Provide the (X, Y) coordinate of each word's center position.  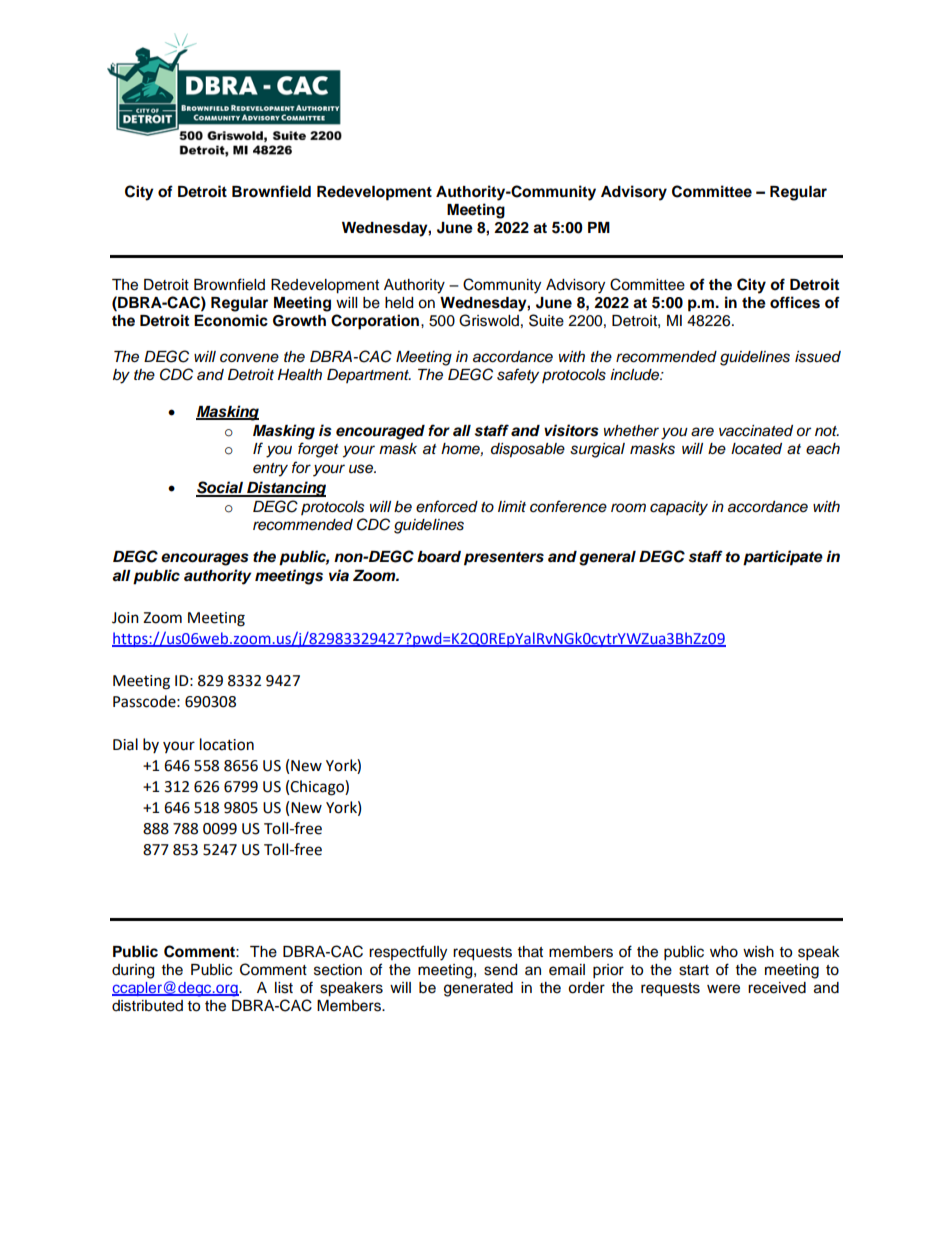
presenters (504, 559)
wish (758, 952)
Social (221, 488)
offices (795, 302)
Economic (231, 320)
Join (125, 618)
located (756, 448)
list (284, 988)
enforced (447, 506)
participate (783, 558)
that (530, 951)
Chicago (318, 788)
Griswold (489, 320)
